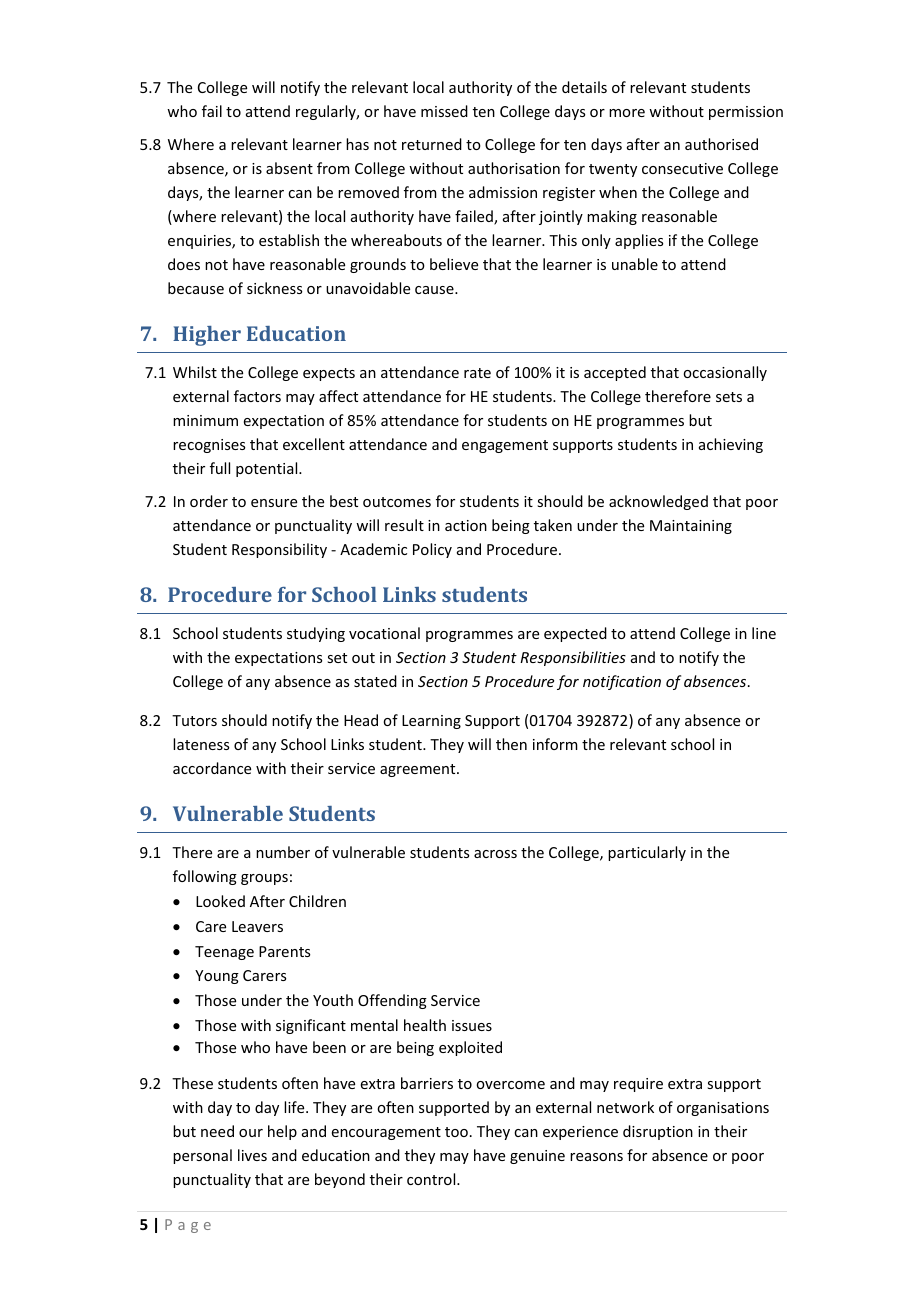 The image size is (924, 1308). I want to click on missed, so click(444, 111).
